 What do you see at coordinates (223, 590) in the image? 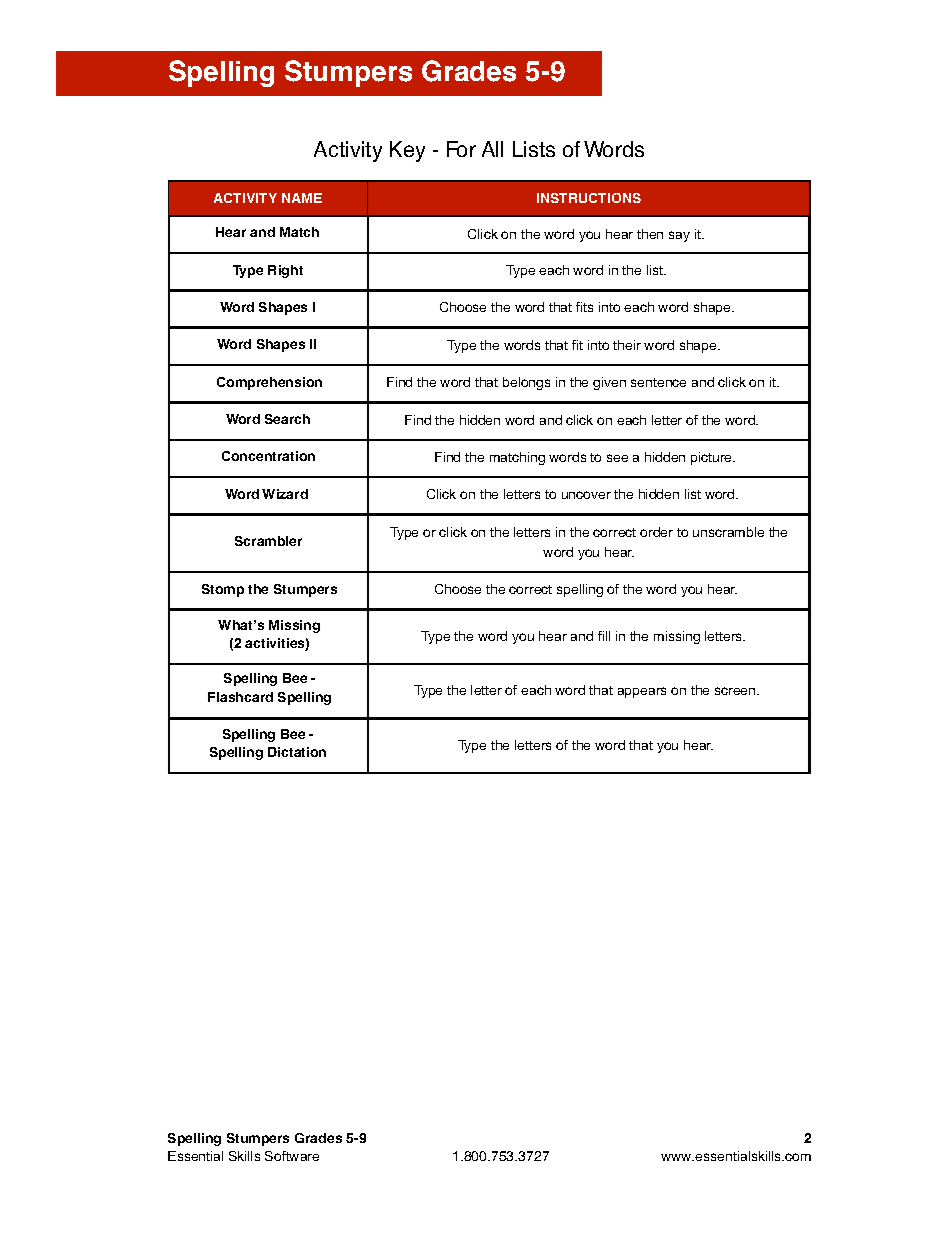
I see `Stomp` at bounding box center [223, 590].
